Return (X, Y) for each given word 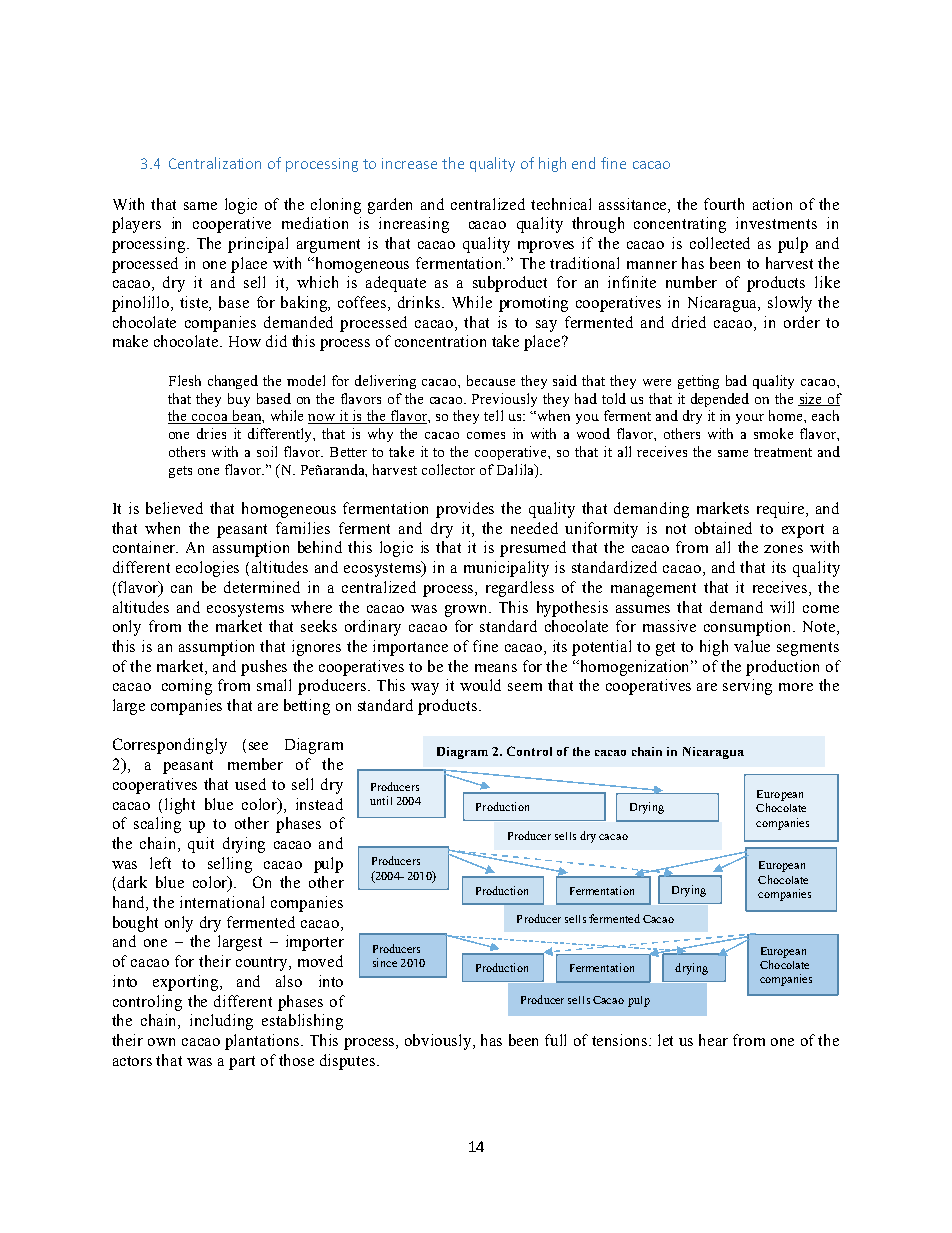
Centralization (215, 163)
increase (409, 163)
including (221, 1022)
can (181, 589)
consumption (749, 628)
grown (468, 611)
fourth (724, 204)
